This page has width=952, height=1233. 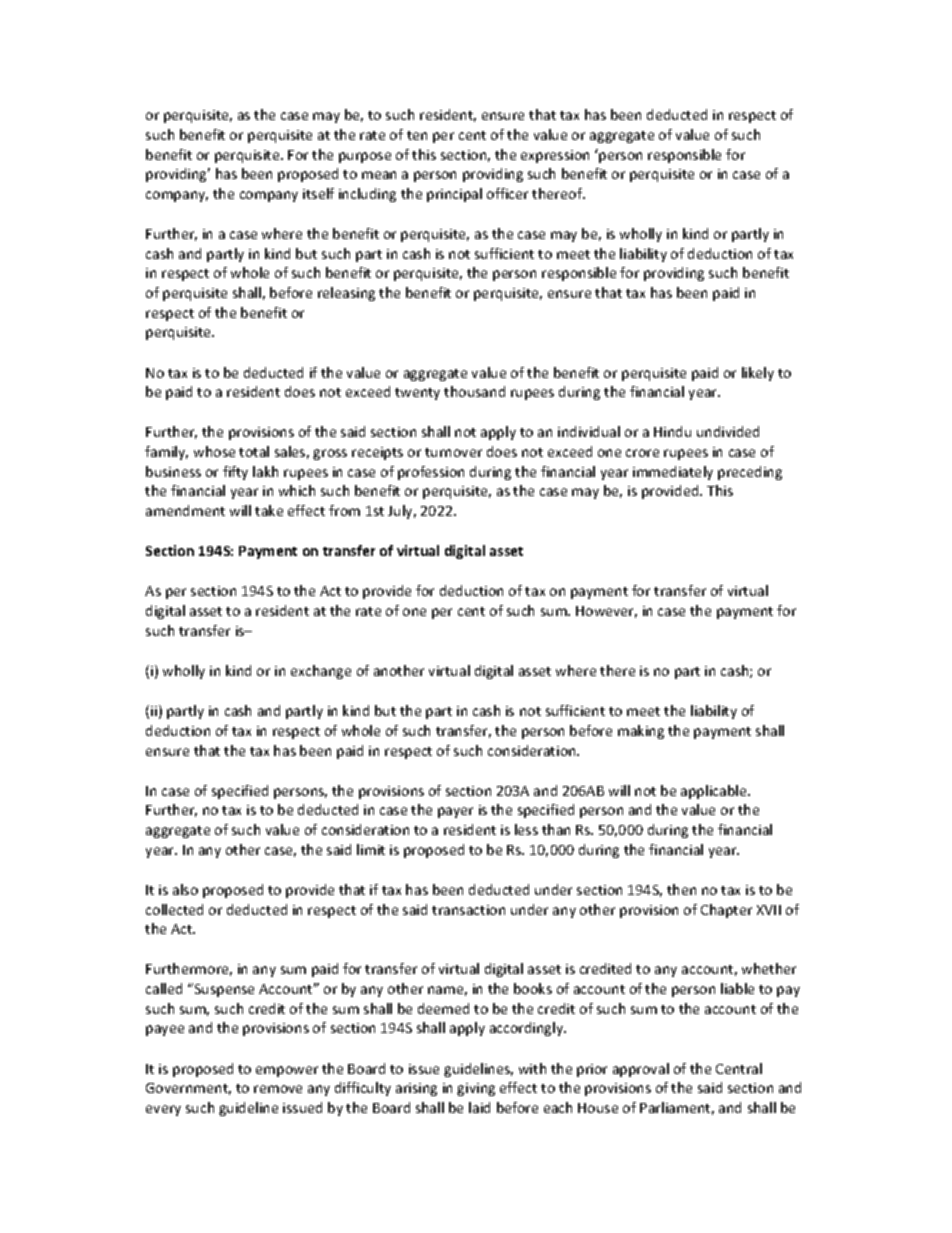 I want to click on remove, so click(x=278, y=1089).
